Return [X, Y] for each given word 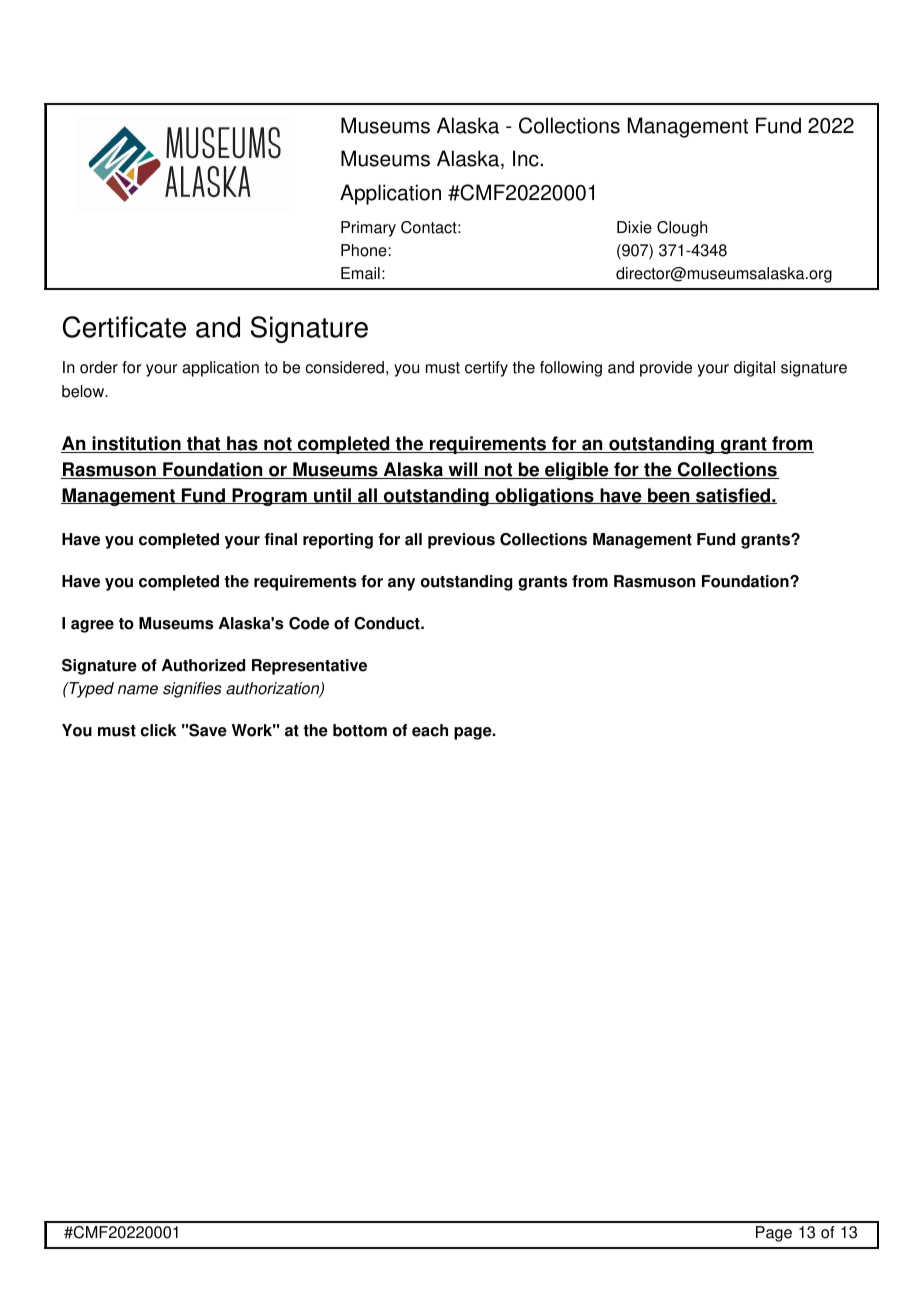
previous [461, 541]
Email [360, 273]
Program [269, 497]
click [158, 730]
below [84, 391]
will [463, 470]
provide [666, 369]
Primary [368, 229]
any [401, 584]
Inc [526, 158]
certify [486, 369]
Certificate [124, 327]
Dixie [634, 227]
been [669, 496]
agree [92, 626]
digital [754, 369]
